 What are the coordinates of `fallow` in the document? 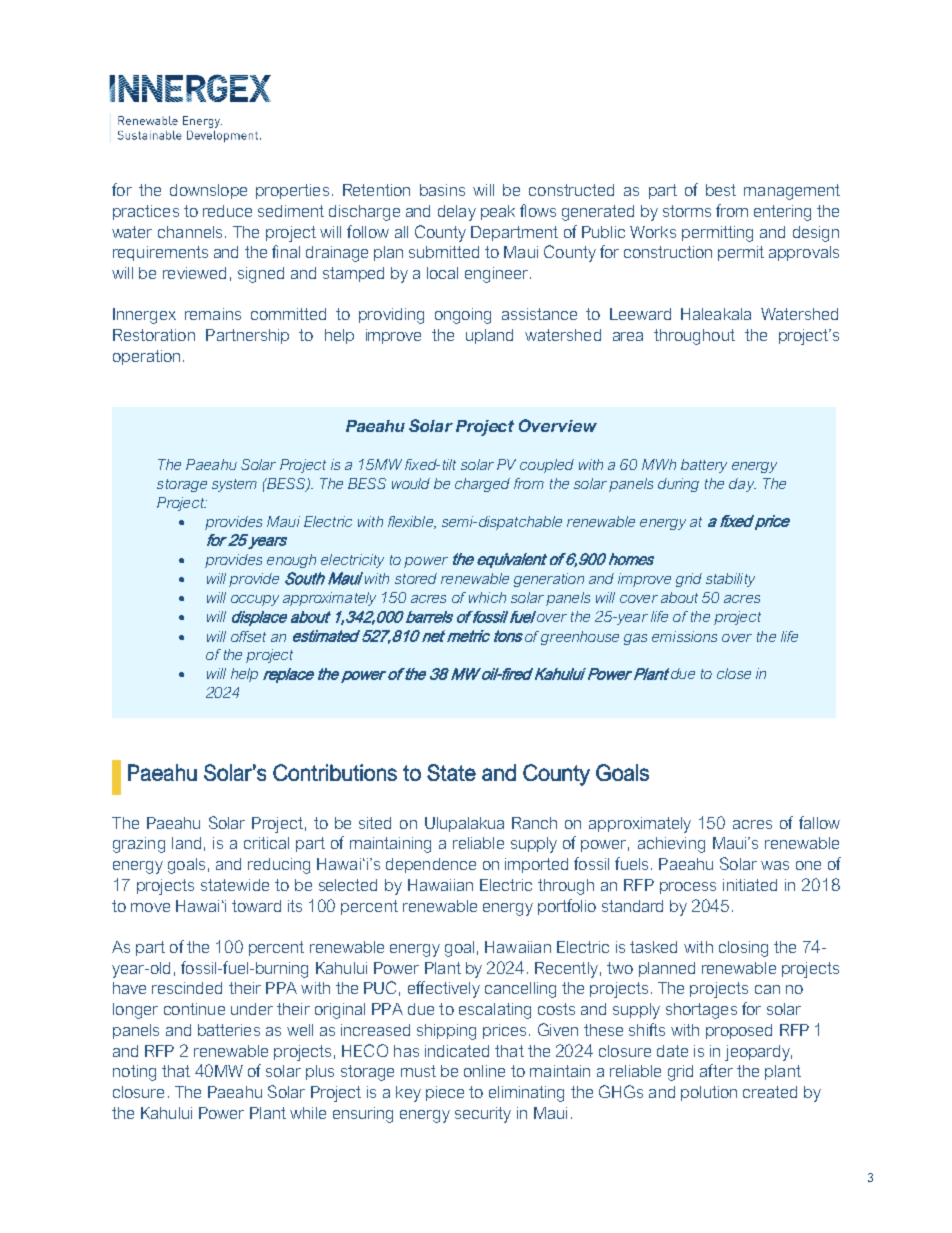 It's located at (819, 822).
